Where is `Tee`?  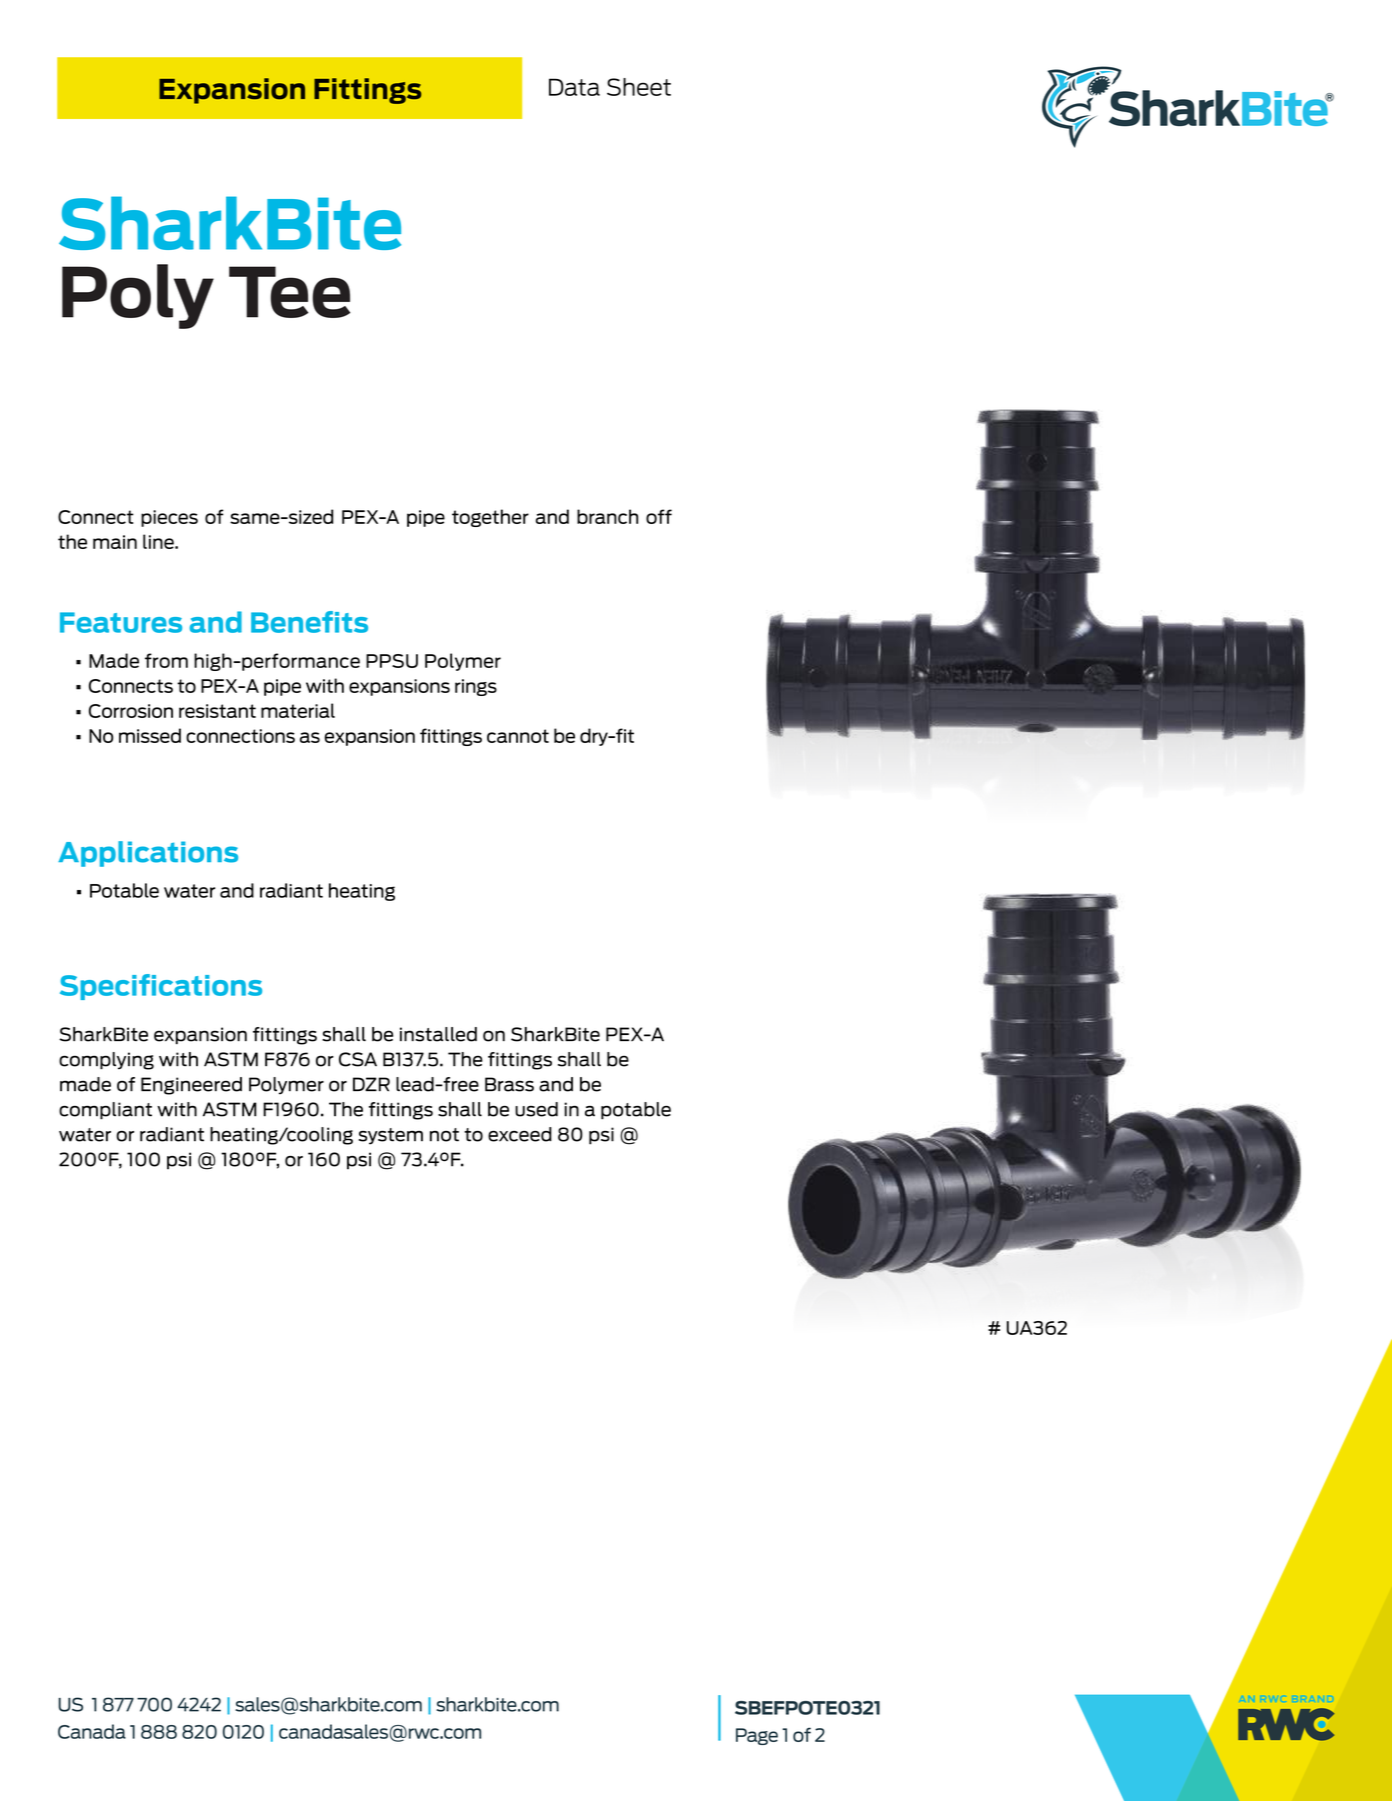 Tee is located at coordinates (289, 292).
